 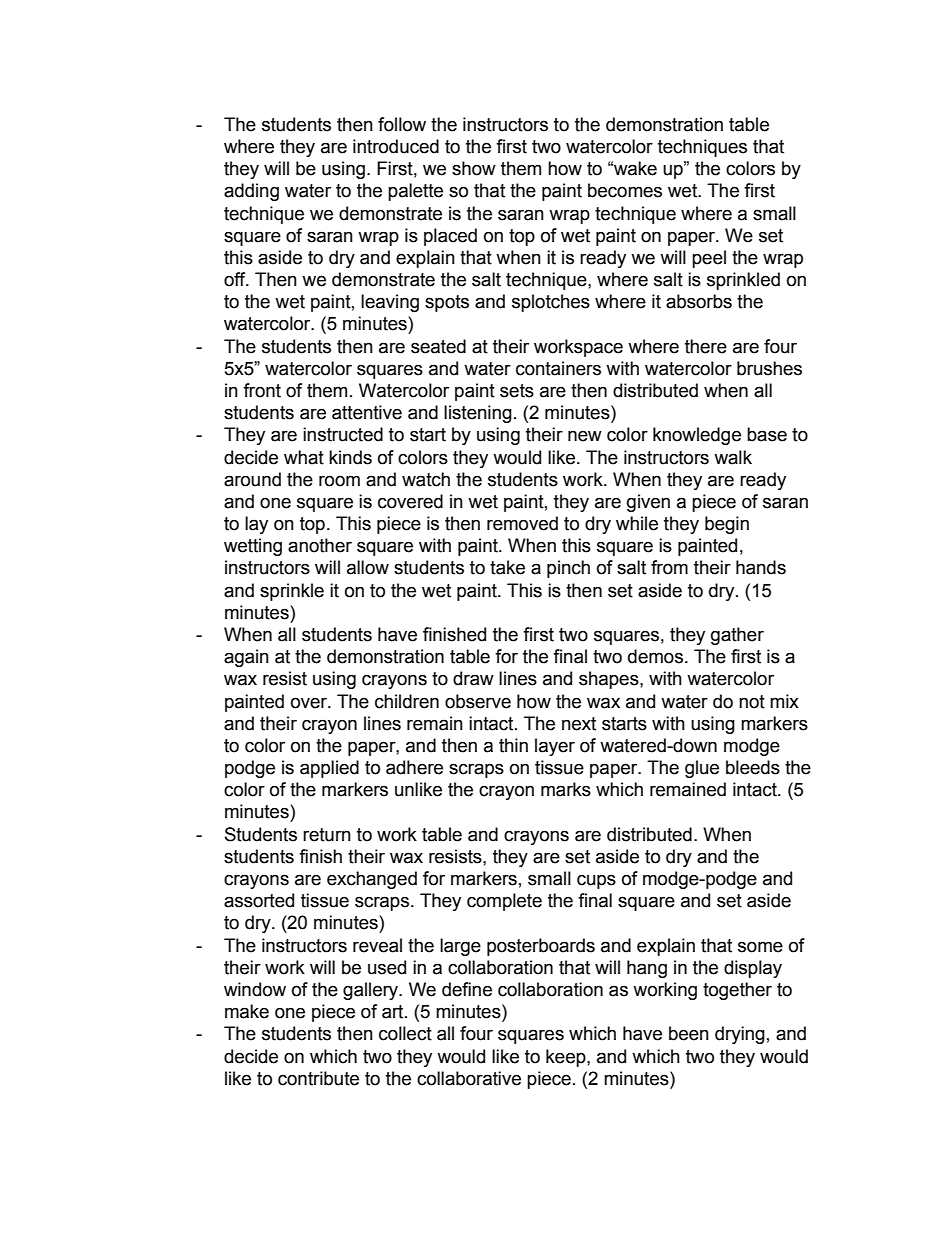 I want to click on contribute, so click(x=318, y=1078).
